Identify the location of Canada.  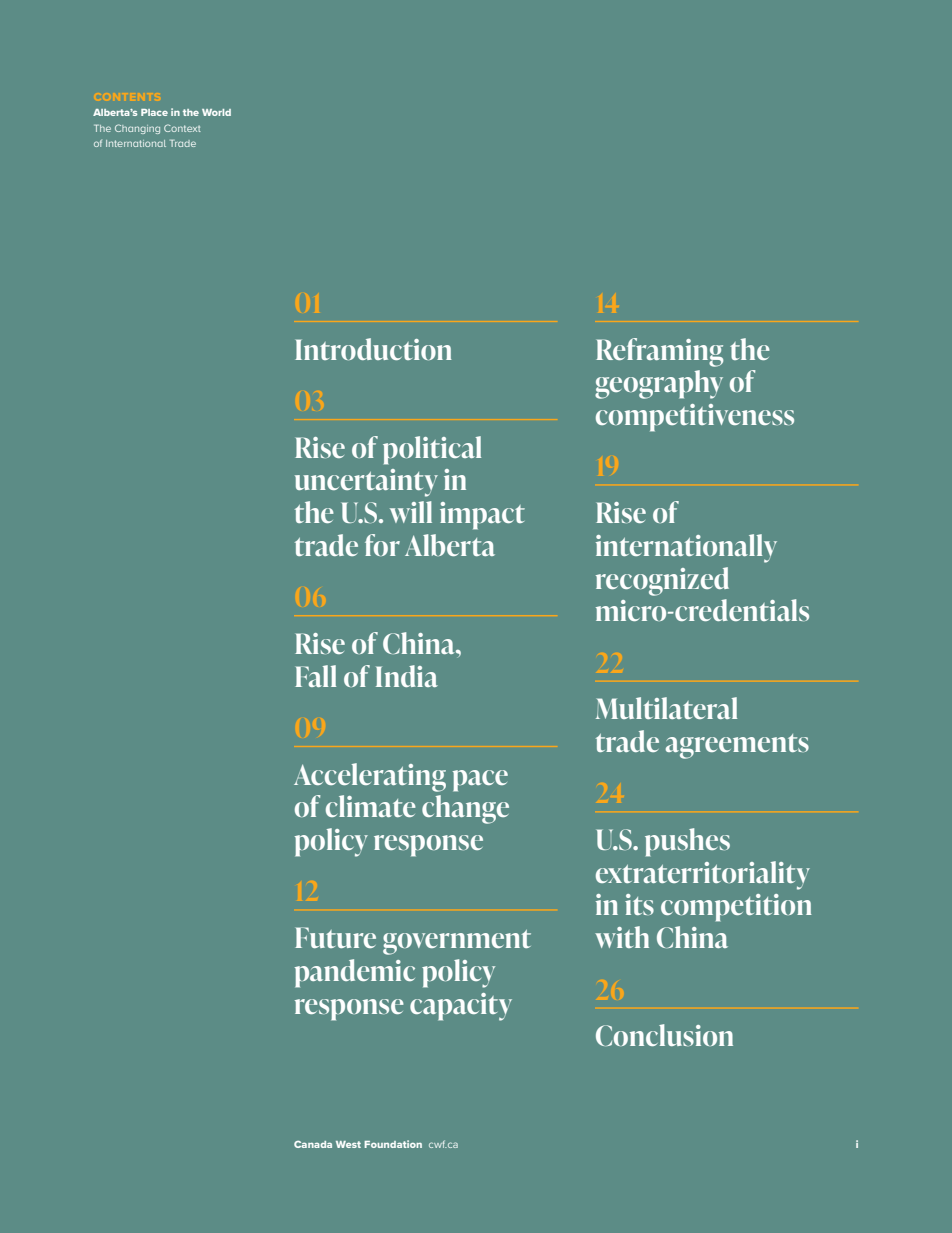
(313, 1144).
